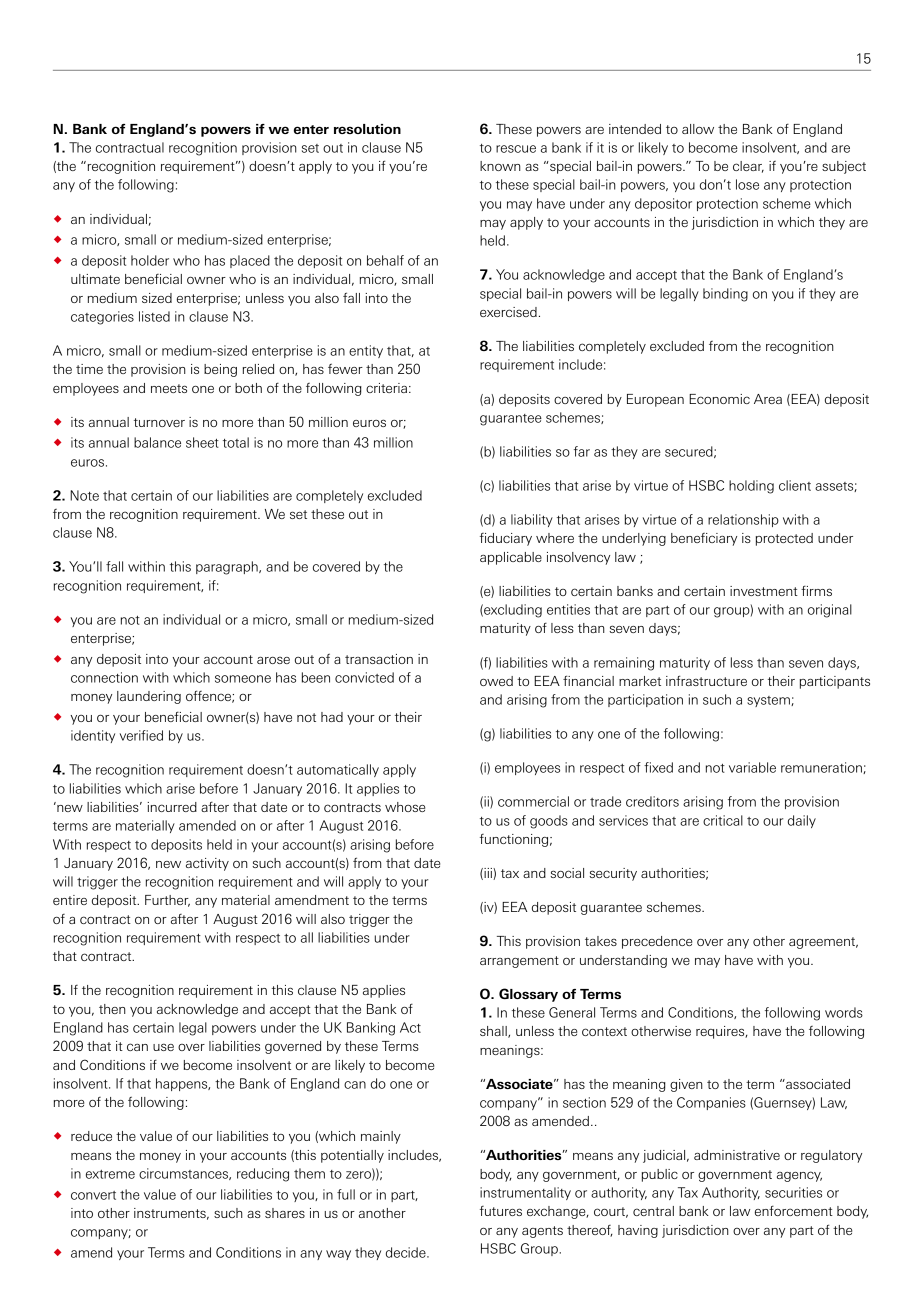 This document has width=924, height=1308. What do you see at coordinates (657, 942) in the document?
I see `precedence` at bounding box center [657, 942].
